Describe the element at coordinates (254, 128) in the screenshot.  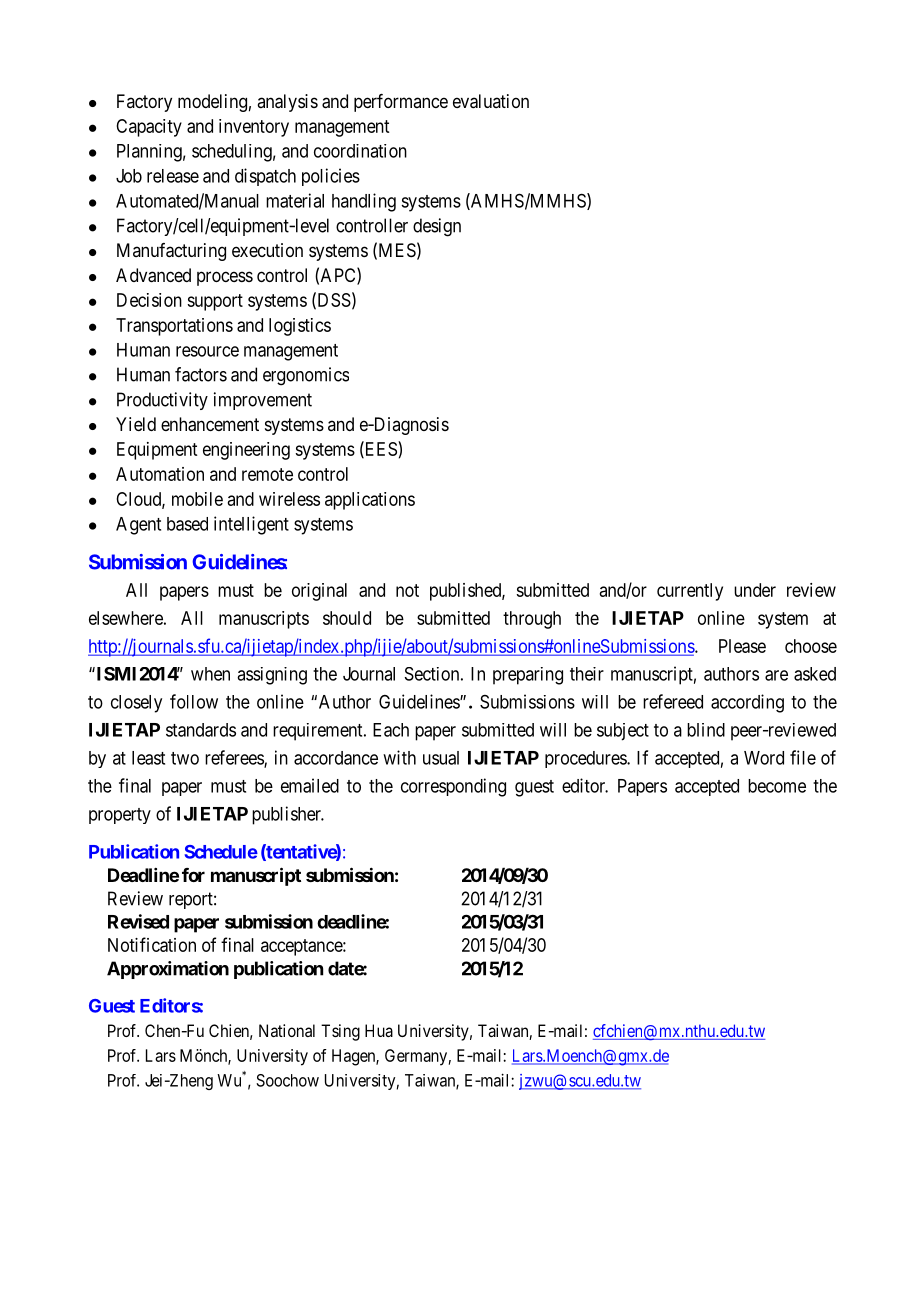
I see `inventory` at that location.
